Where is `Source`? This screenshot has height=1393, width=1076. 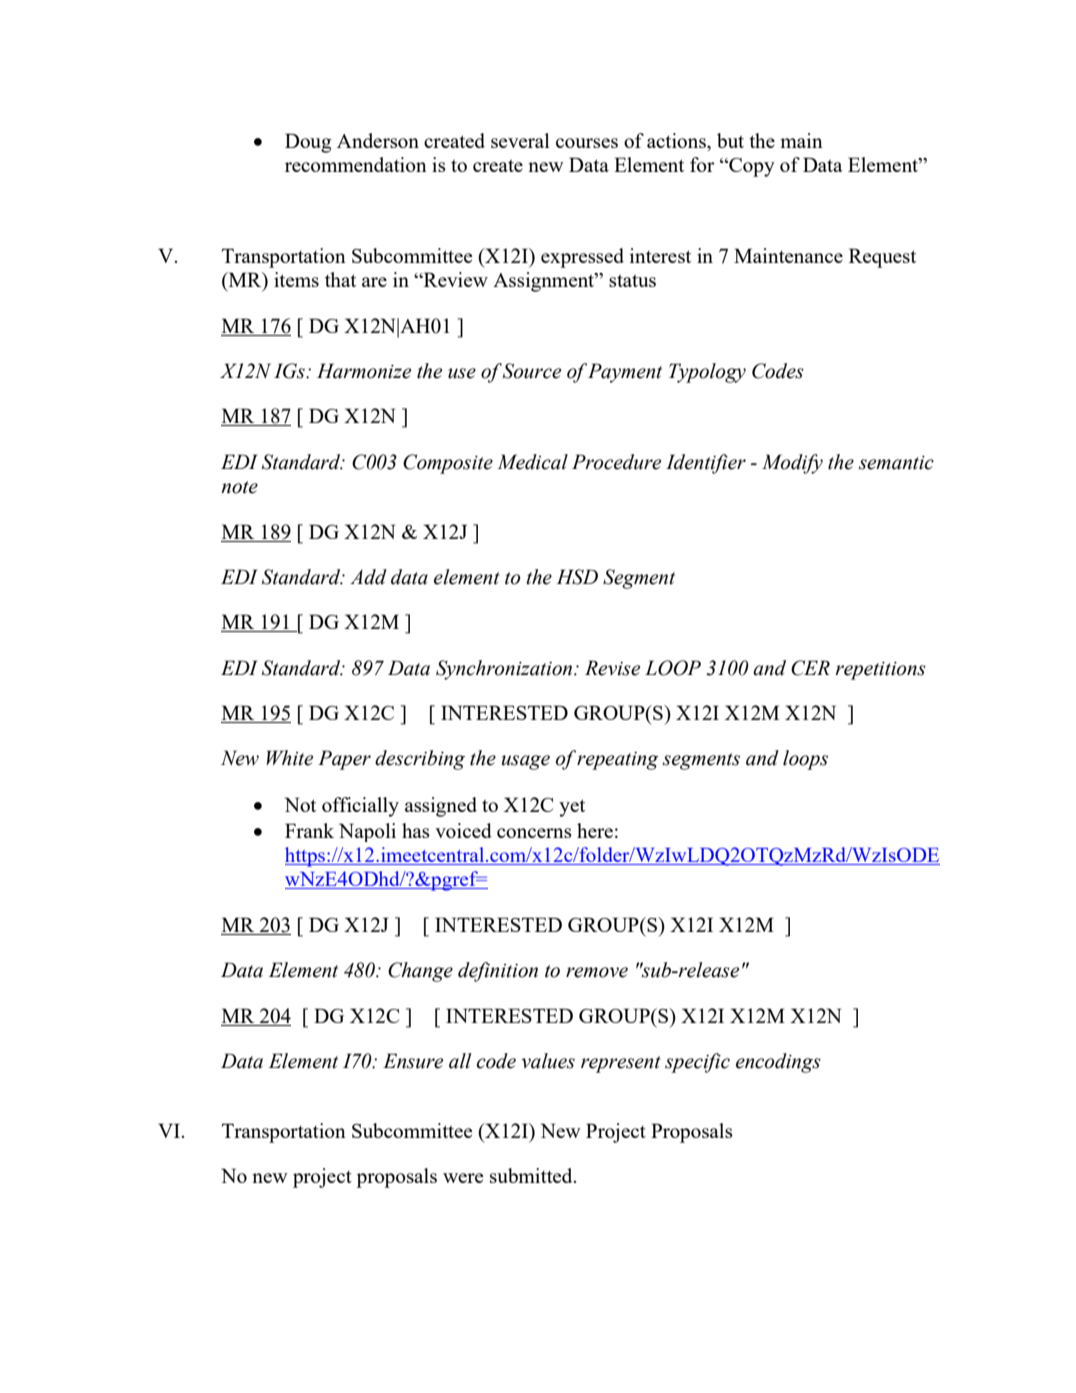 Source is located at coordinates (532, 371).
